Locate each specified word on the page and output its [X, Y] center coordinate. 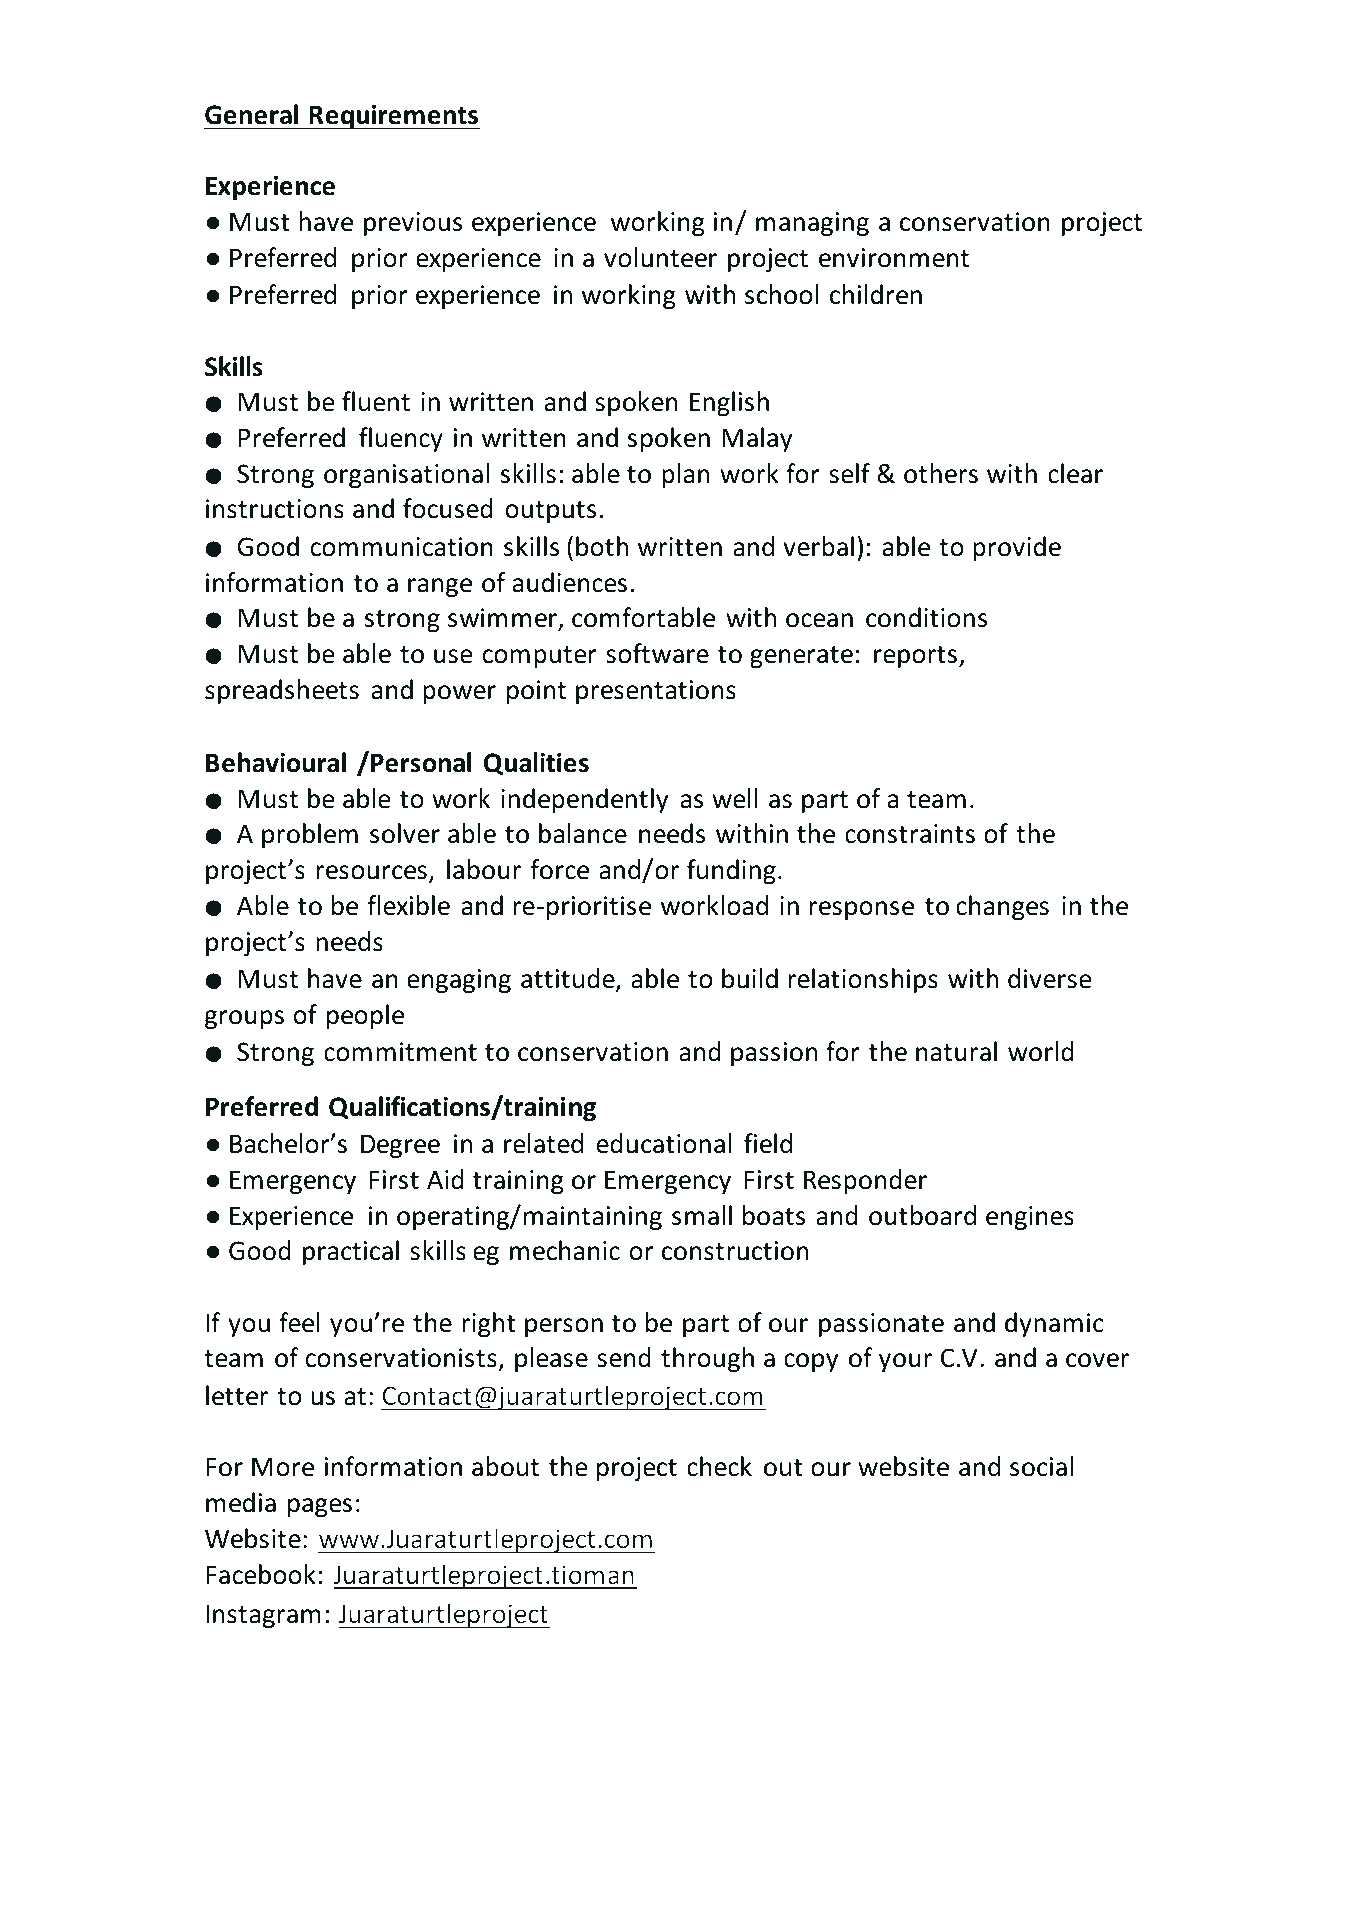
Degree [400, 1146]
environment [894, 258]
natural [956, 1051]
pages [320, 1507]
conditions [926, 617]
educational [664, 1143]
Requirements [393, 117]
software [657, 653]
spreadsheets [282, 691]
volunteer [660, 257]
